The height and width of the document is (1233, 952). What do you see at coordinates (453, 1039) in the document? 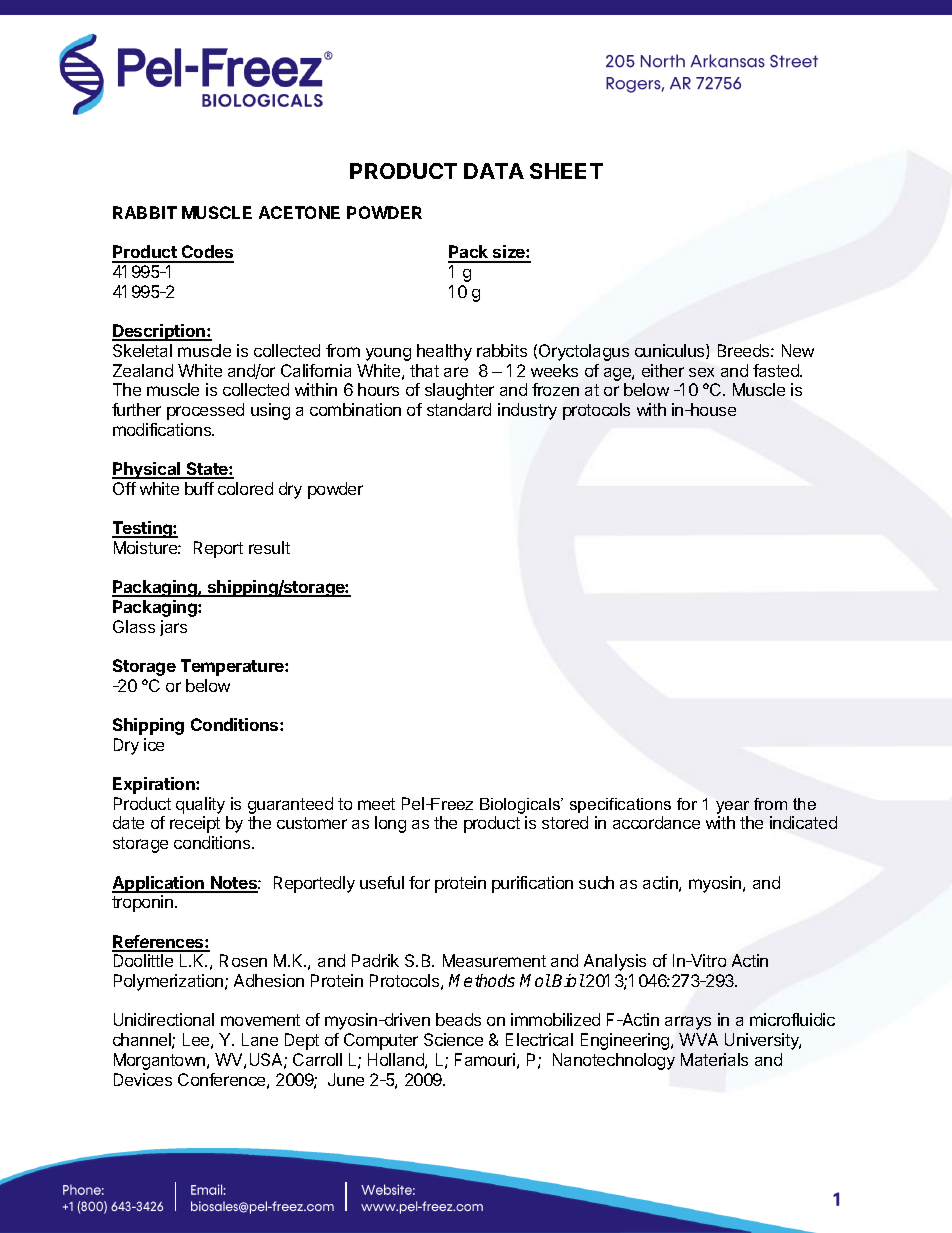
I see `Science` at bounding box center [453, 1039].
